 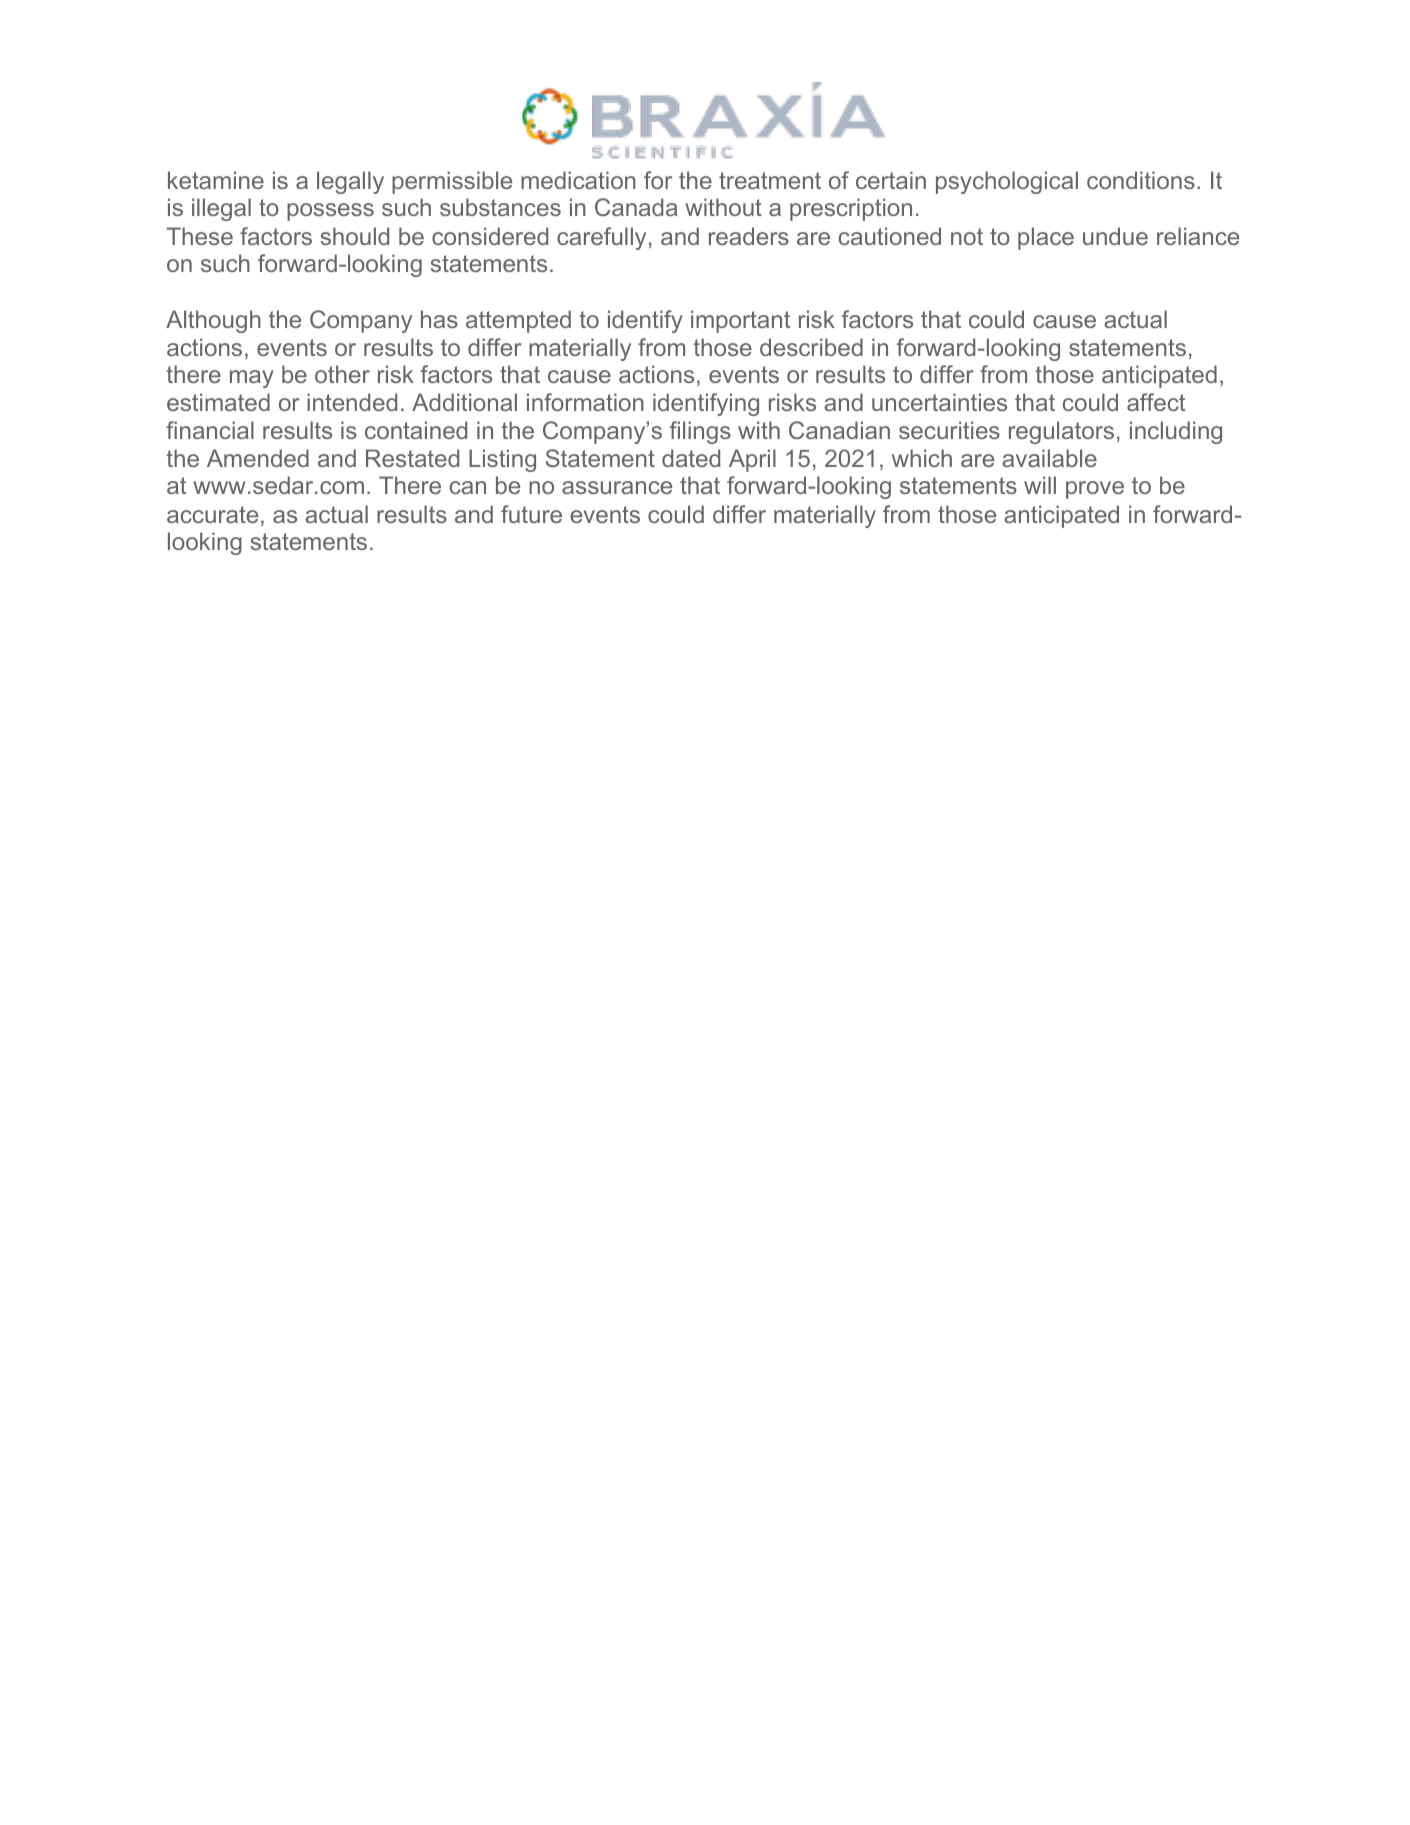 I want to click on information, so click(x=585, y=402).
